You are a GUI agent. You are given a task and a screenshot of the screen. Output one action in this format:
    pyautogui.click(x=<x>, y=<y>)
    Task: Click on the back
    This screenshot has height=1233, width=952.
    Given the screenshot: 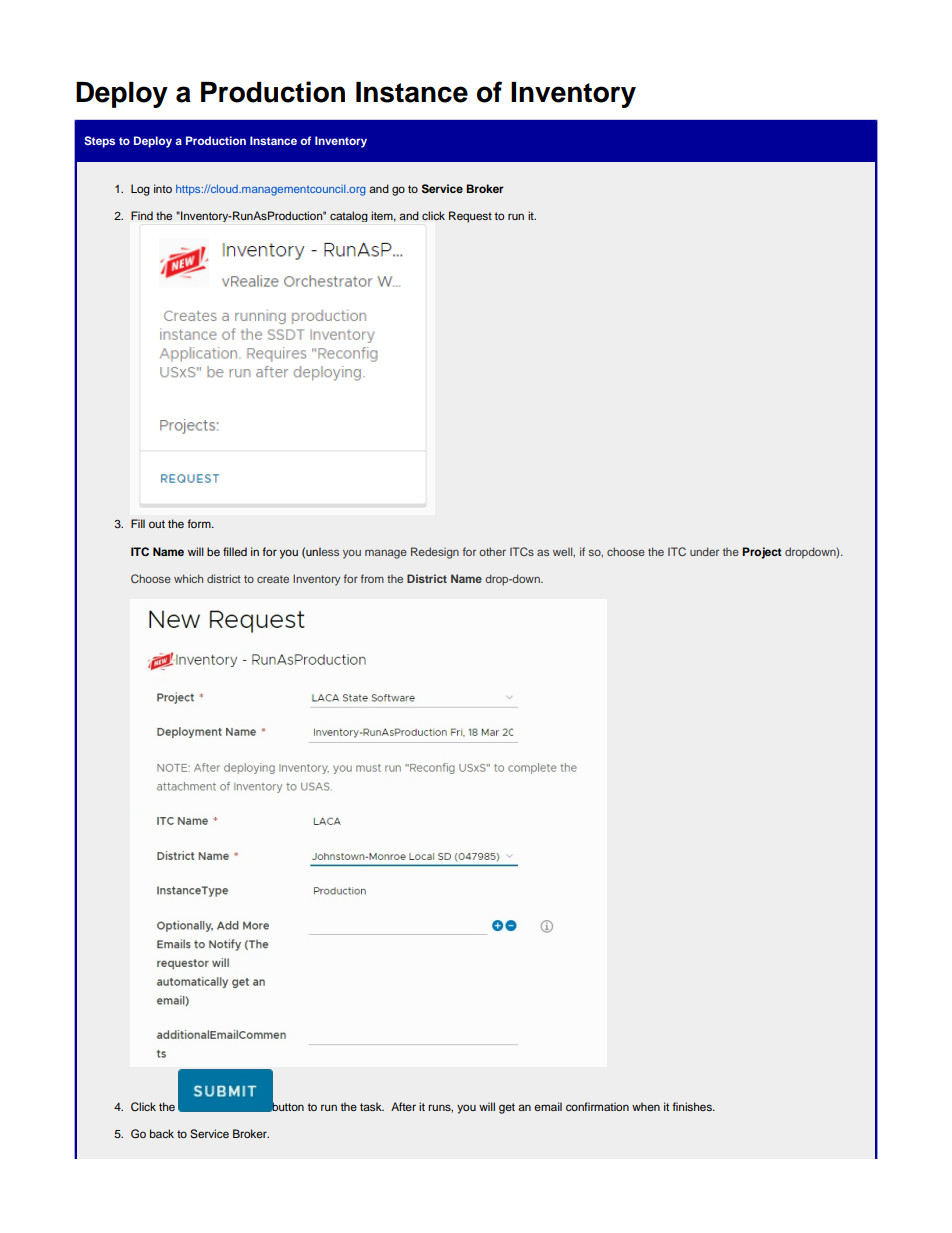 What is the action you would take?
    pyautogui.click(x=162, y=1133)
